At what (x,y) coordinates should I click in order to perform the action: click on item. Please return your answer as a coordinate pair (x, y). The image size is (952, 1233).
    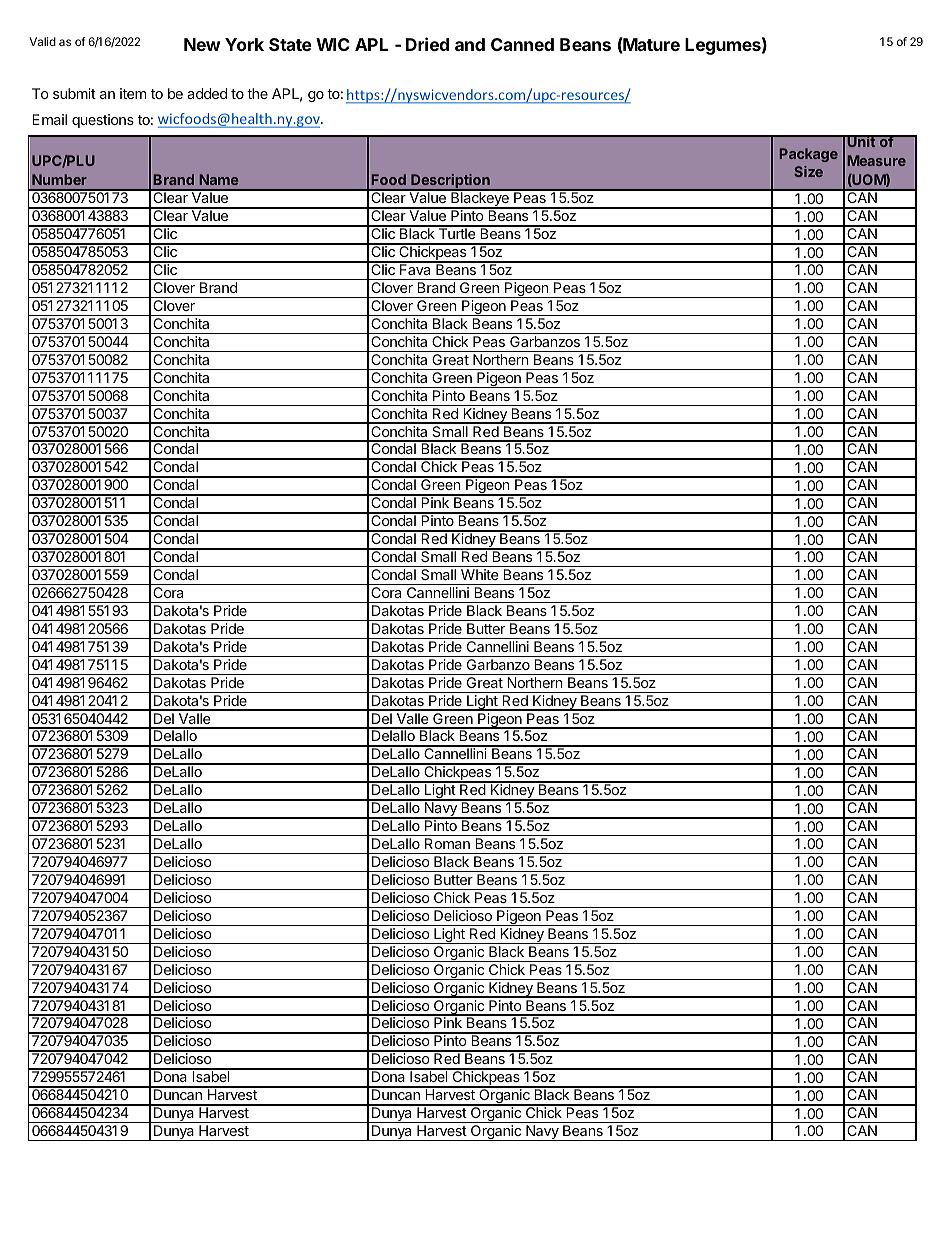
    Looking at the image, I should click on (133, 93).
